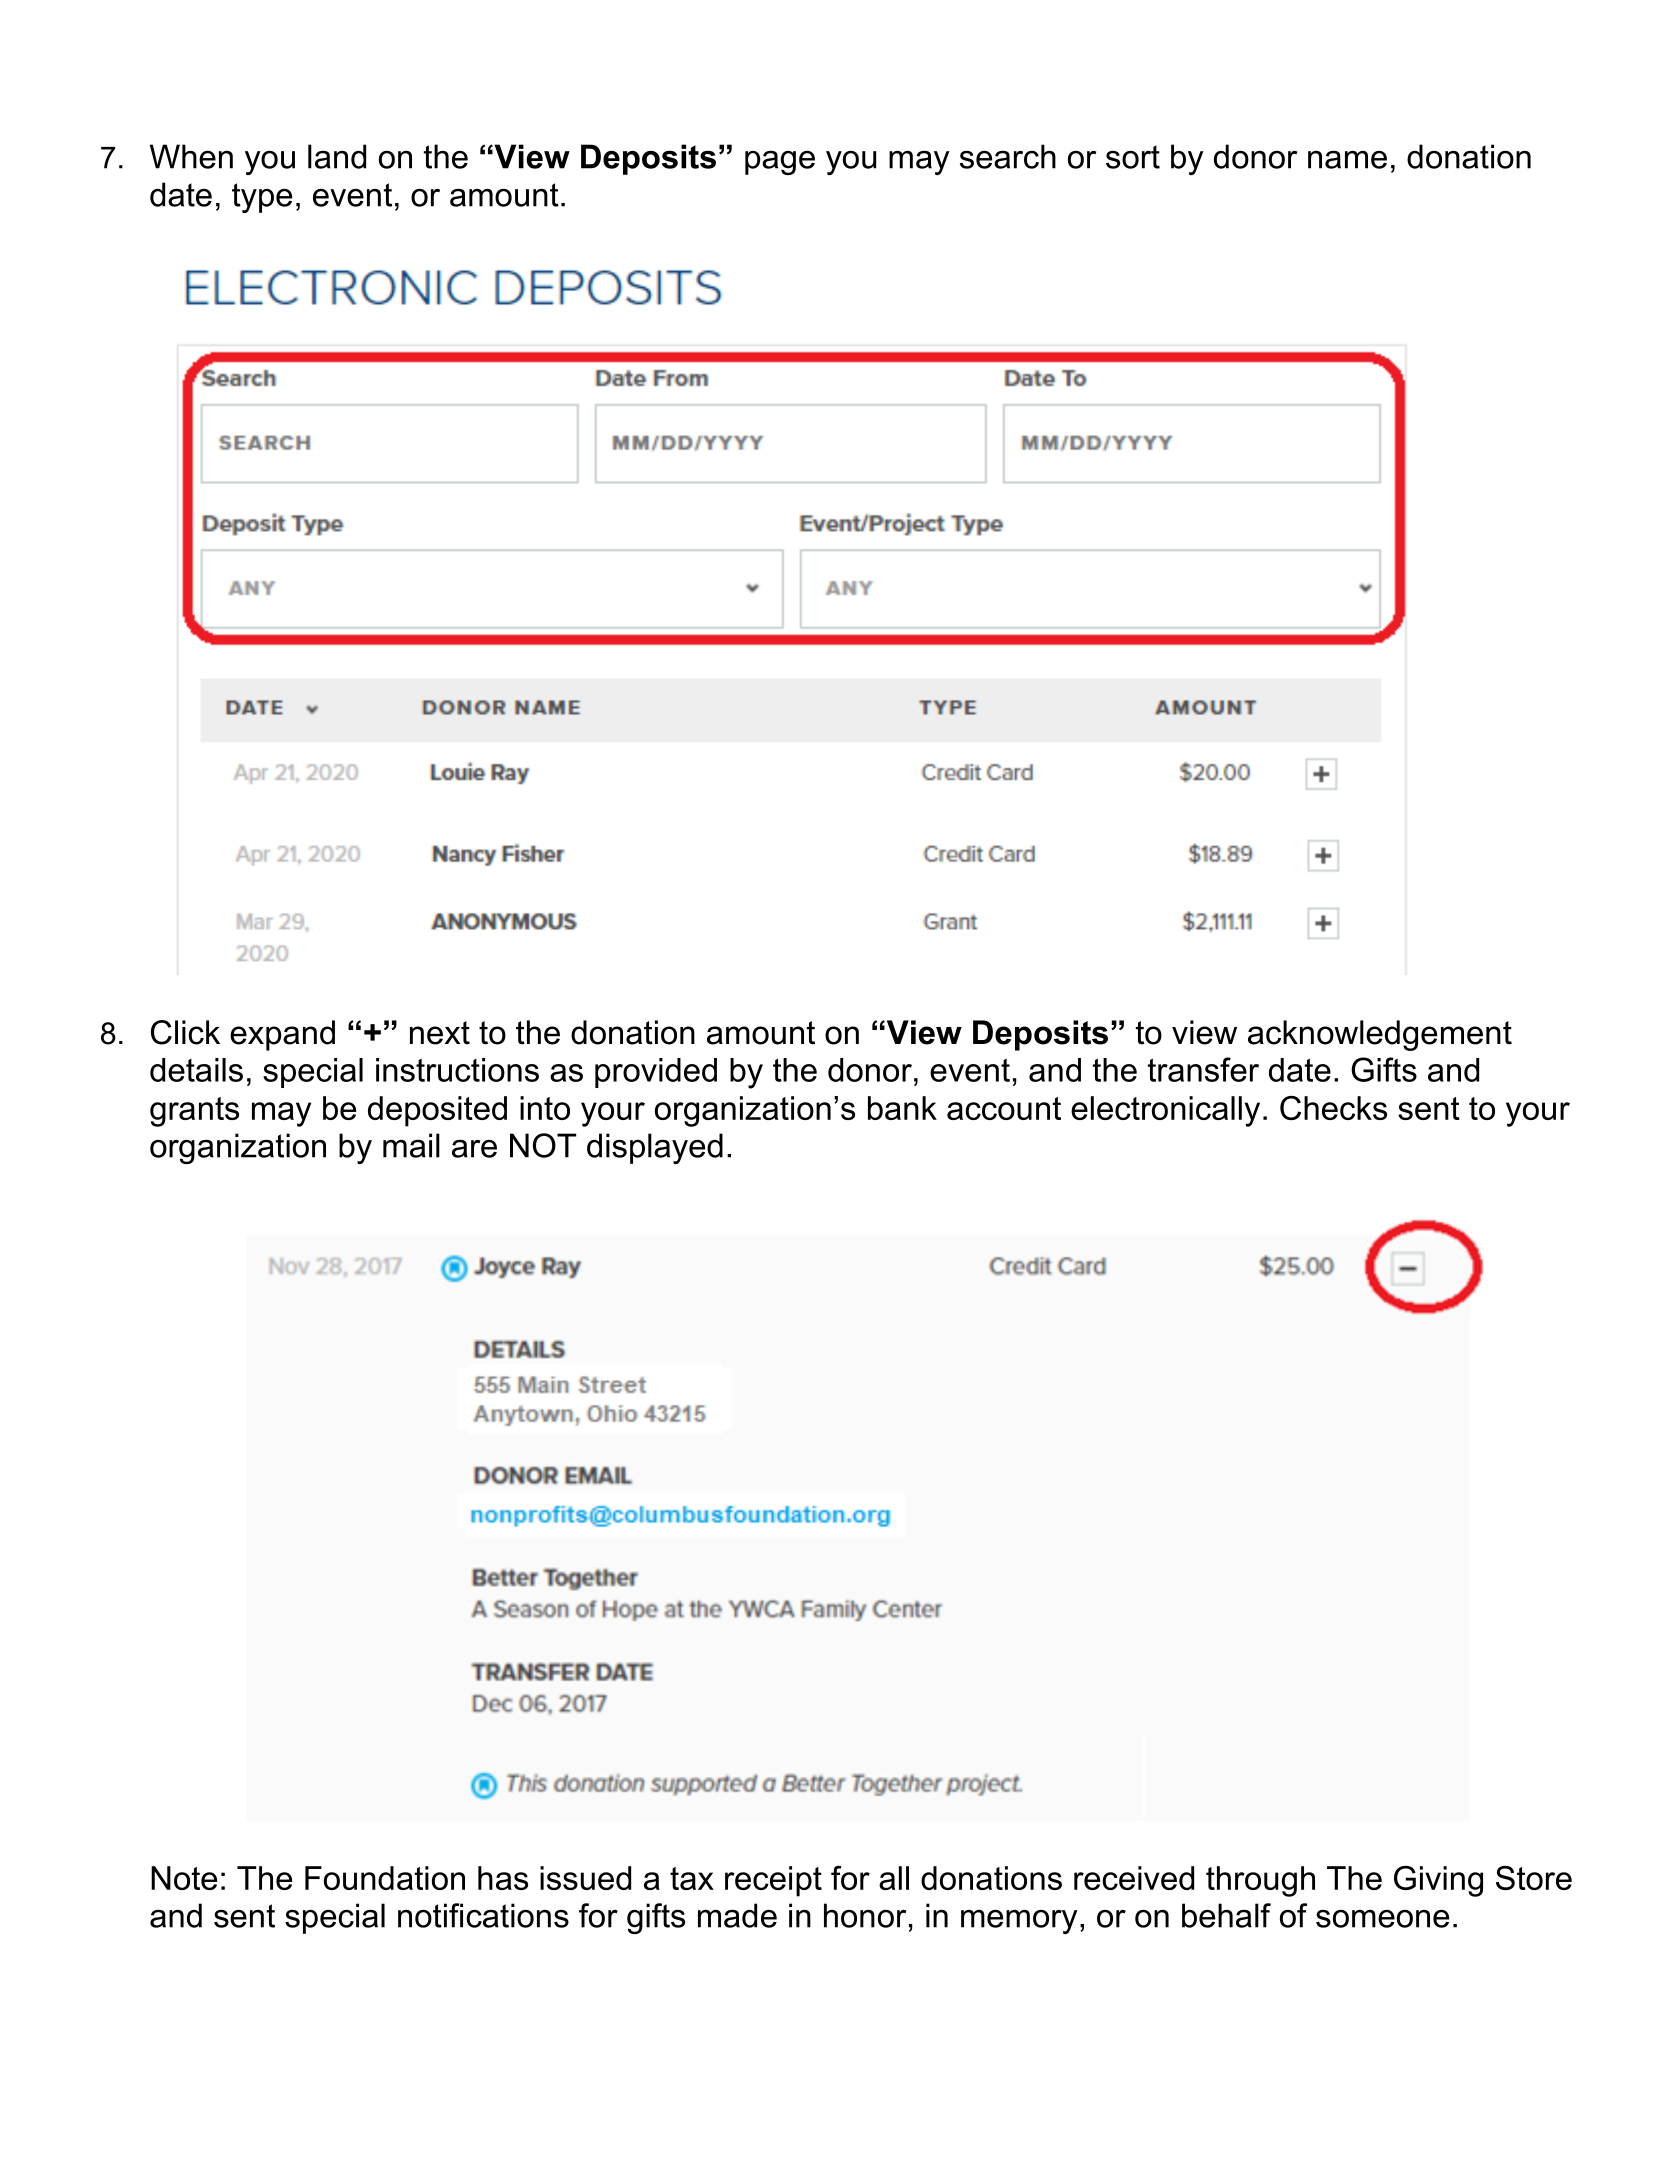 The image size is (1677, 2170). What do you see at coordinates (865, 1915) in the screenshot?
I see `honor` at bounding box center [865, 1915].
